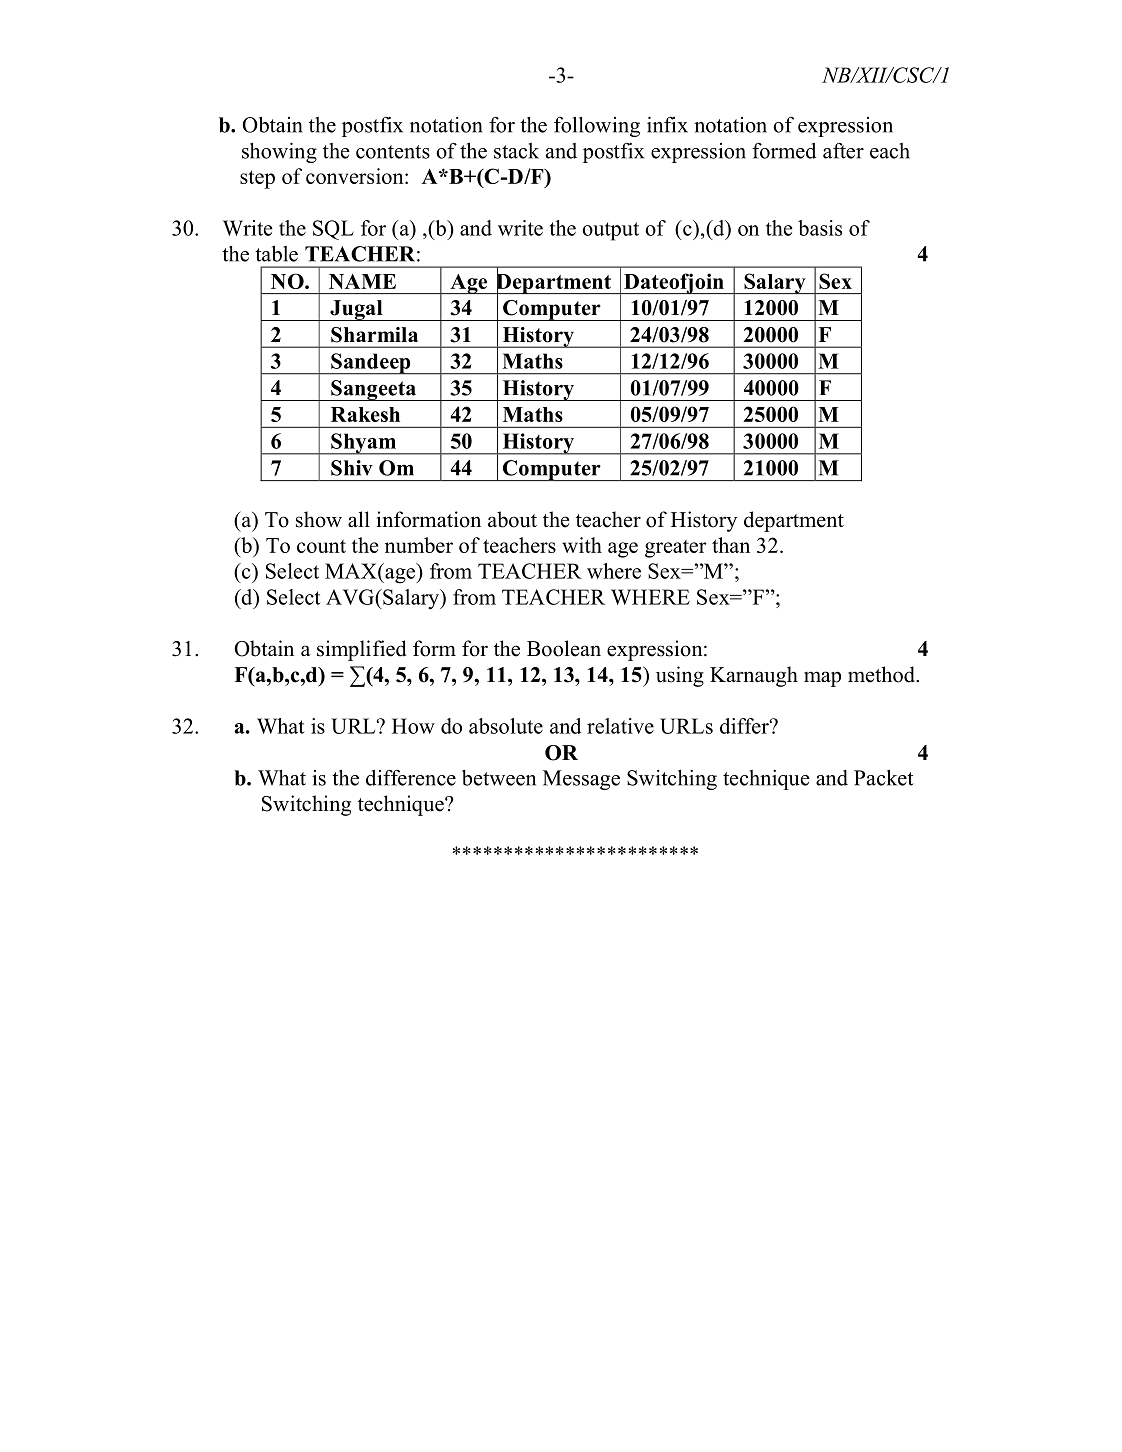 The width and height of the page is (1122, 1452). What do you see at coordinates (843, 150) in the page?
I see `after` at bounding box center [843, 150].
